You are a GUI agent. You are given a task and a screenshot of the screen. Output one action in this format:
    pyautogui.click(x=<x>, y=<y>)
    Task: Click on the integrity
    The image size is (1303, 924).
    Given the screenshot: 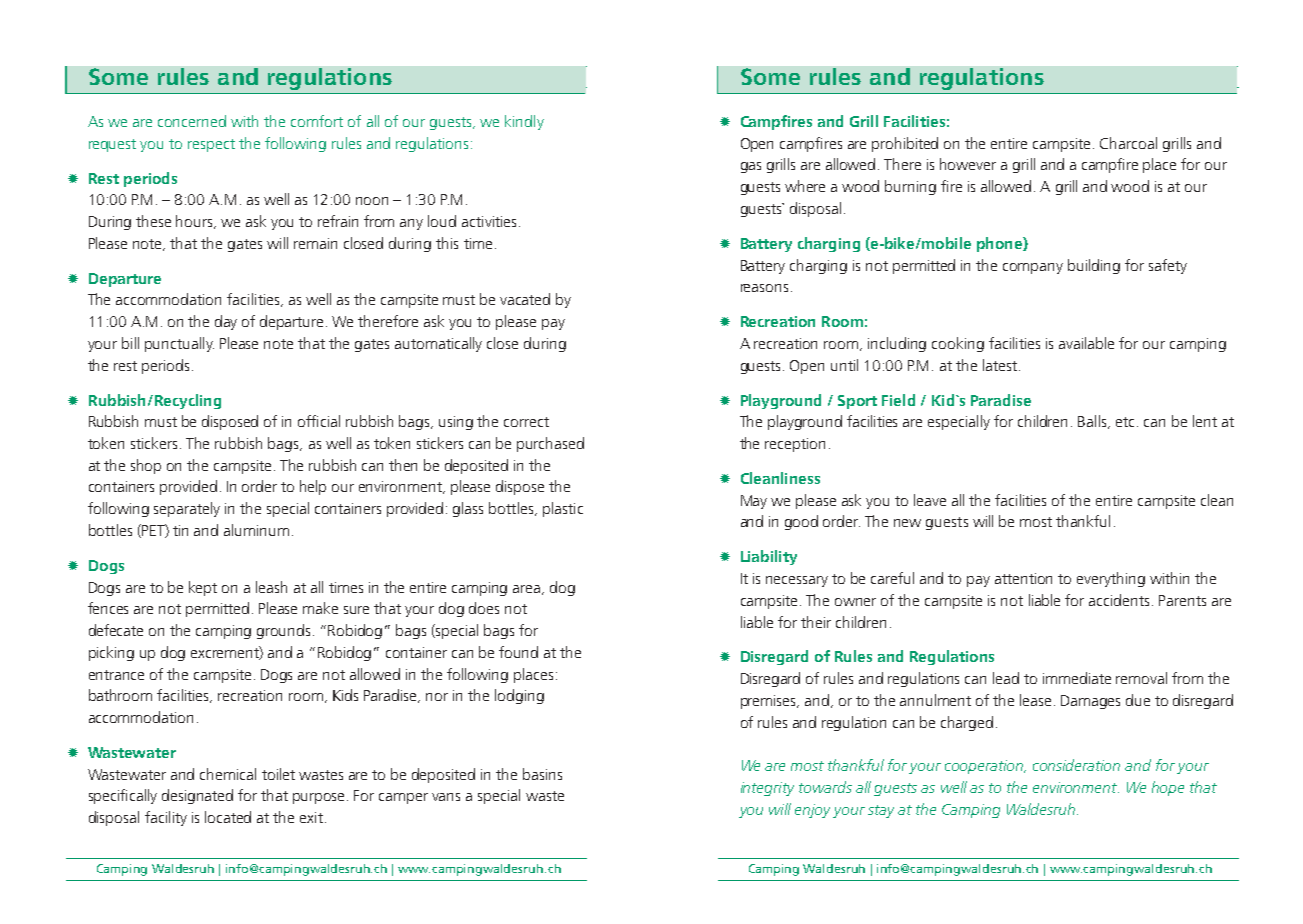 What is the action you would take?
    pyautogui.click(x=767, y=789)
